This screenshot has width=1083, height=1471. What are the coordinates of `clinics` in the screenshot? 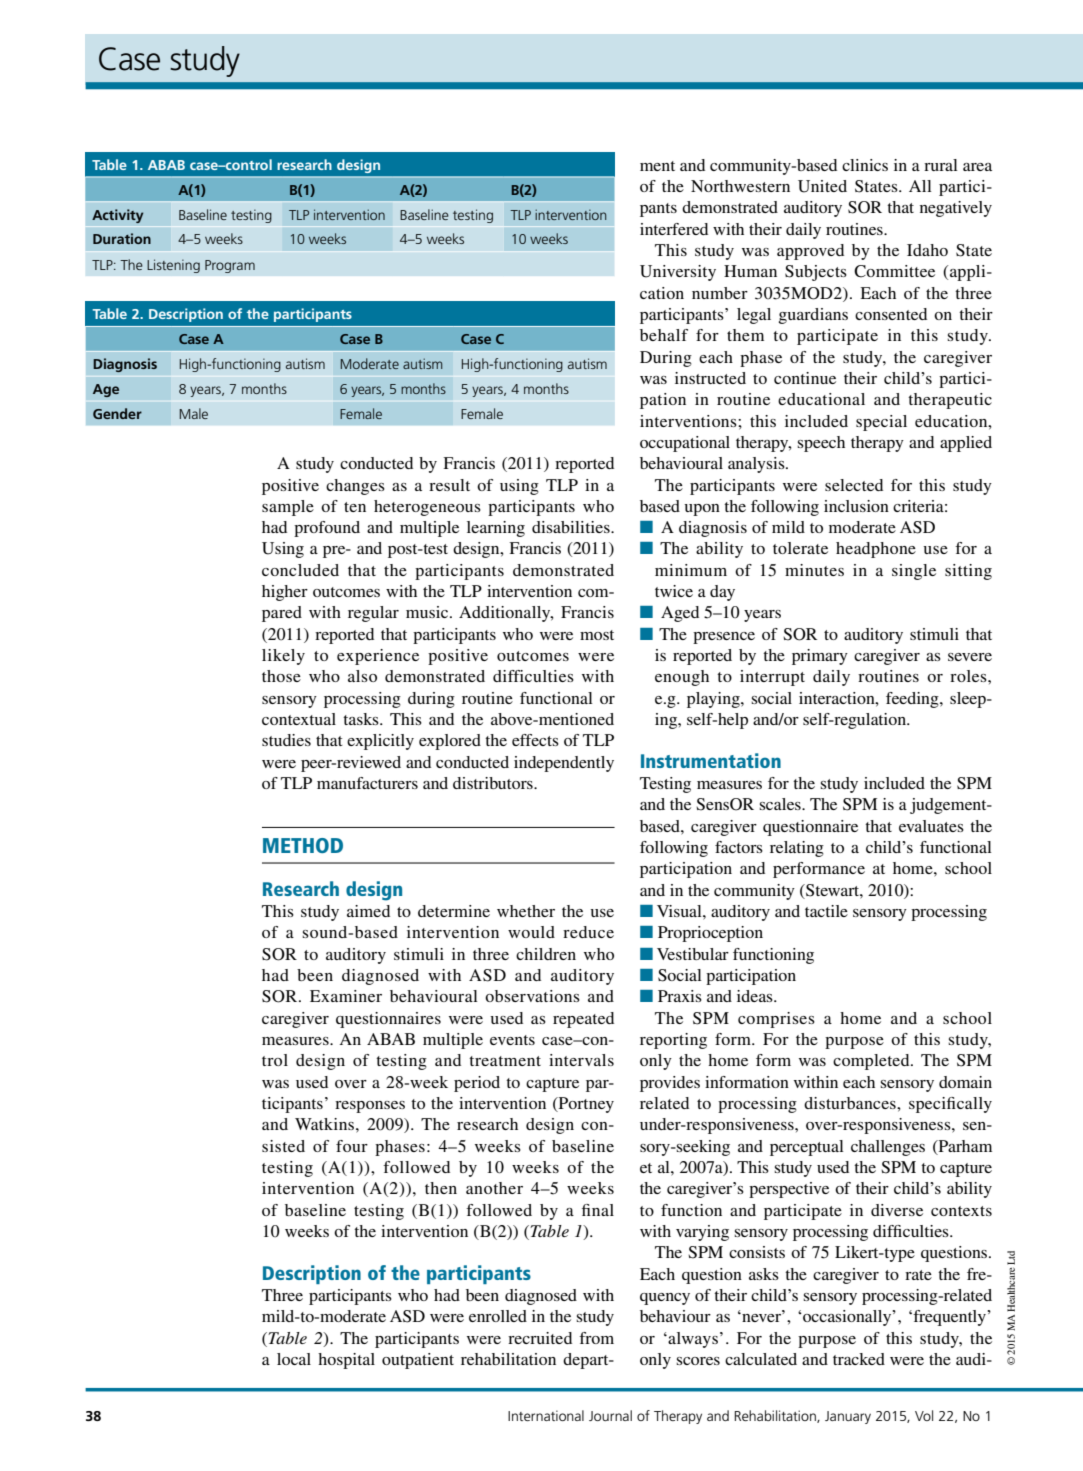 It's located at (865, 165).
